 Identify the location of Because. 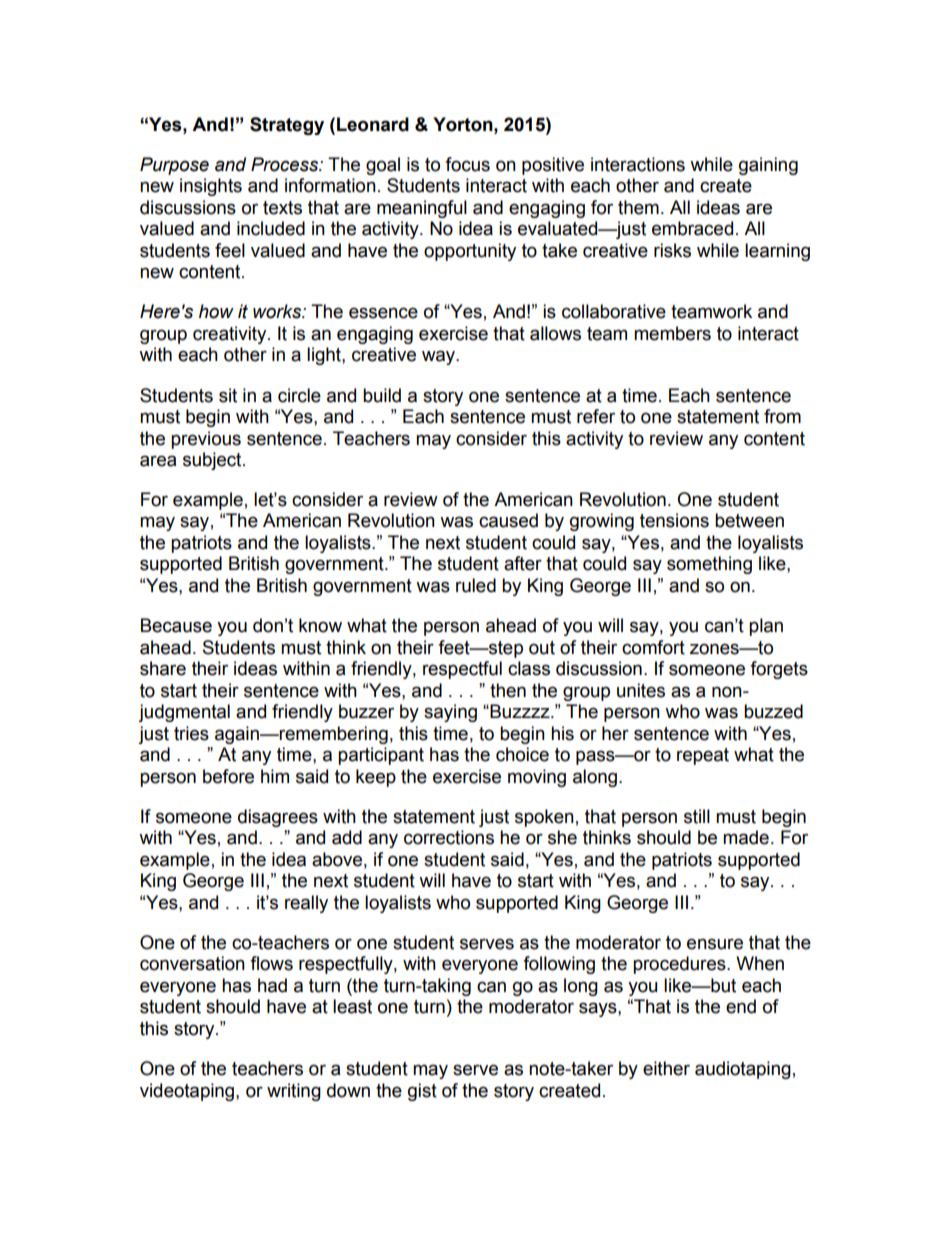
(176, 625).
